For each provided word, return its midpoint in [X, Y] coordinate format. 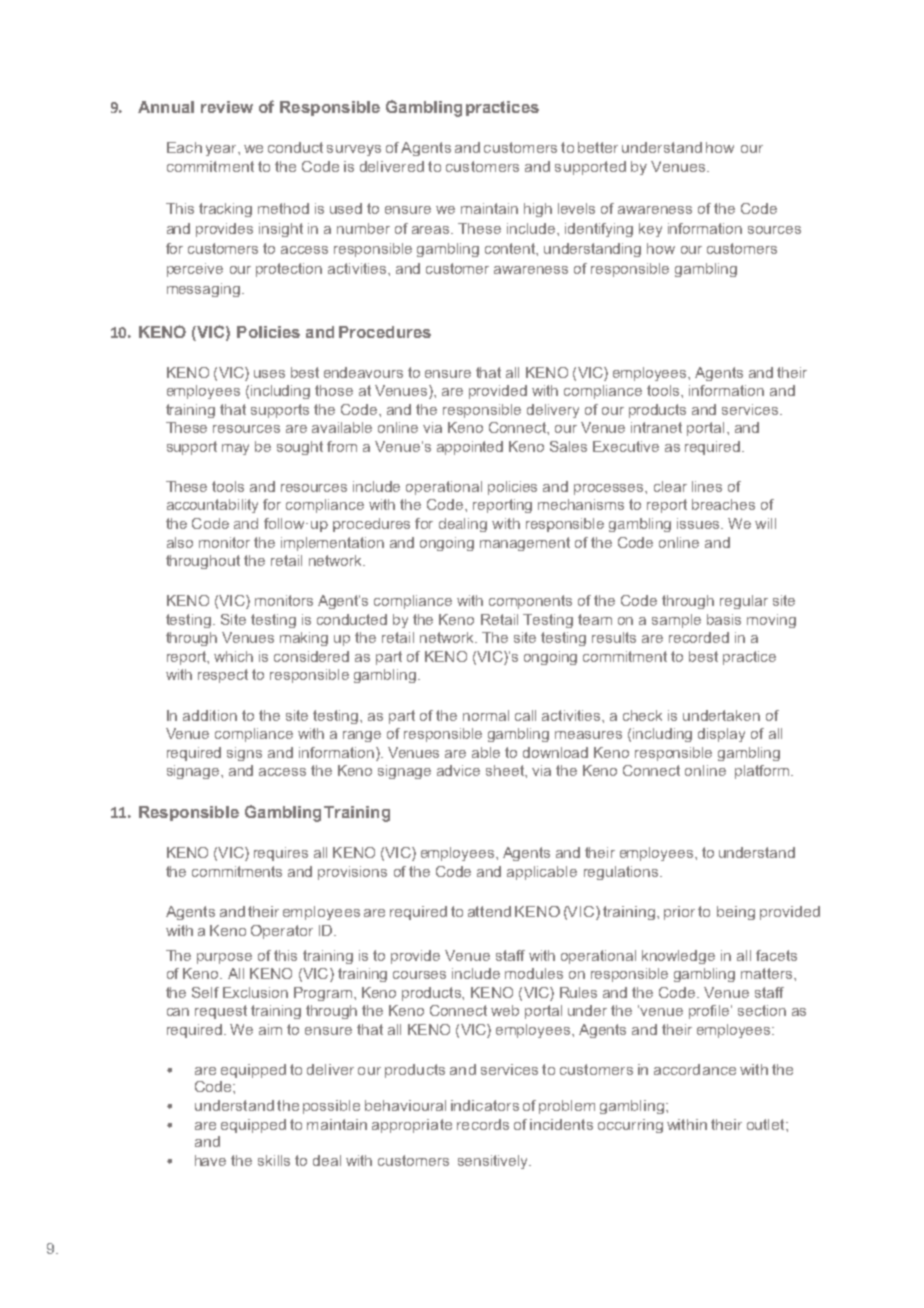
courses [419, 975]
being [736, 913]
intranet [656, 427]
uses [269, 374]
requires [281, 854]
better [598, 147]
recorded [699, 637]
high [538, 210]
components [530, 602]
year [222, 150]
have [210, 1160]
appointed [470, 448]
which [233, 656]
